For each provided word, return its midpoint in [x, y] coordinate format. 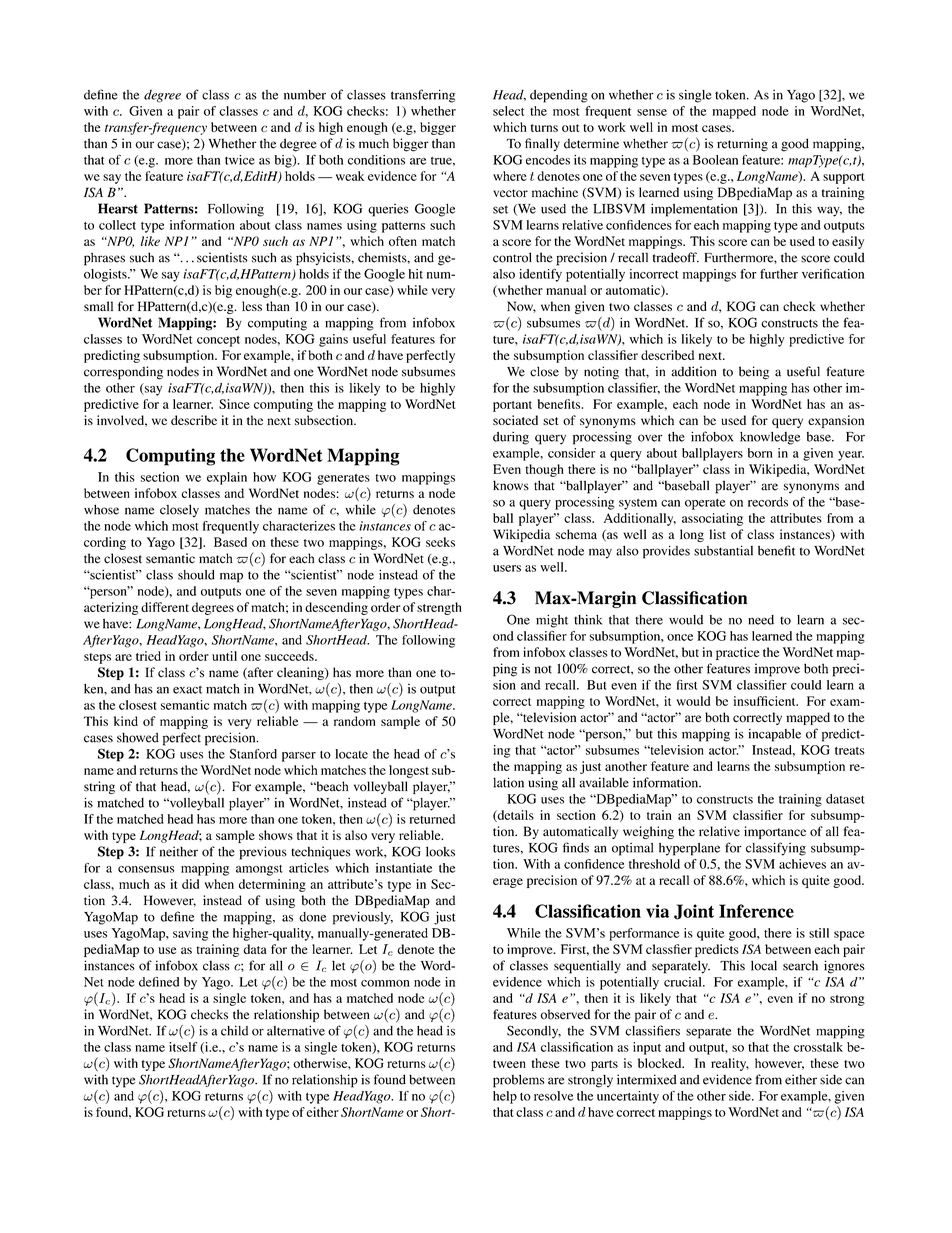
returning [742, 145]
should [196, 575]
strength [439, 608]
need [761, 620]
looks [440, 851]
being [754, 373]
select [508, 111]
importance [775, 832]
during [511, 438]
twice [240, 160]
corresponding [123, 373]
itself [183, 1047]
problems [518, 1081]
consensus [146, 869]
